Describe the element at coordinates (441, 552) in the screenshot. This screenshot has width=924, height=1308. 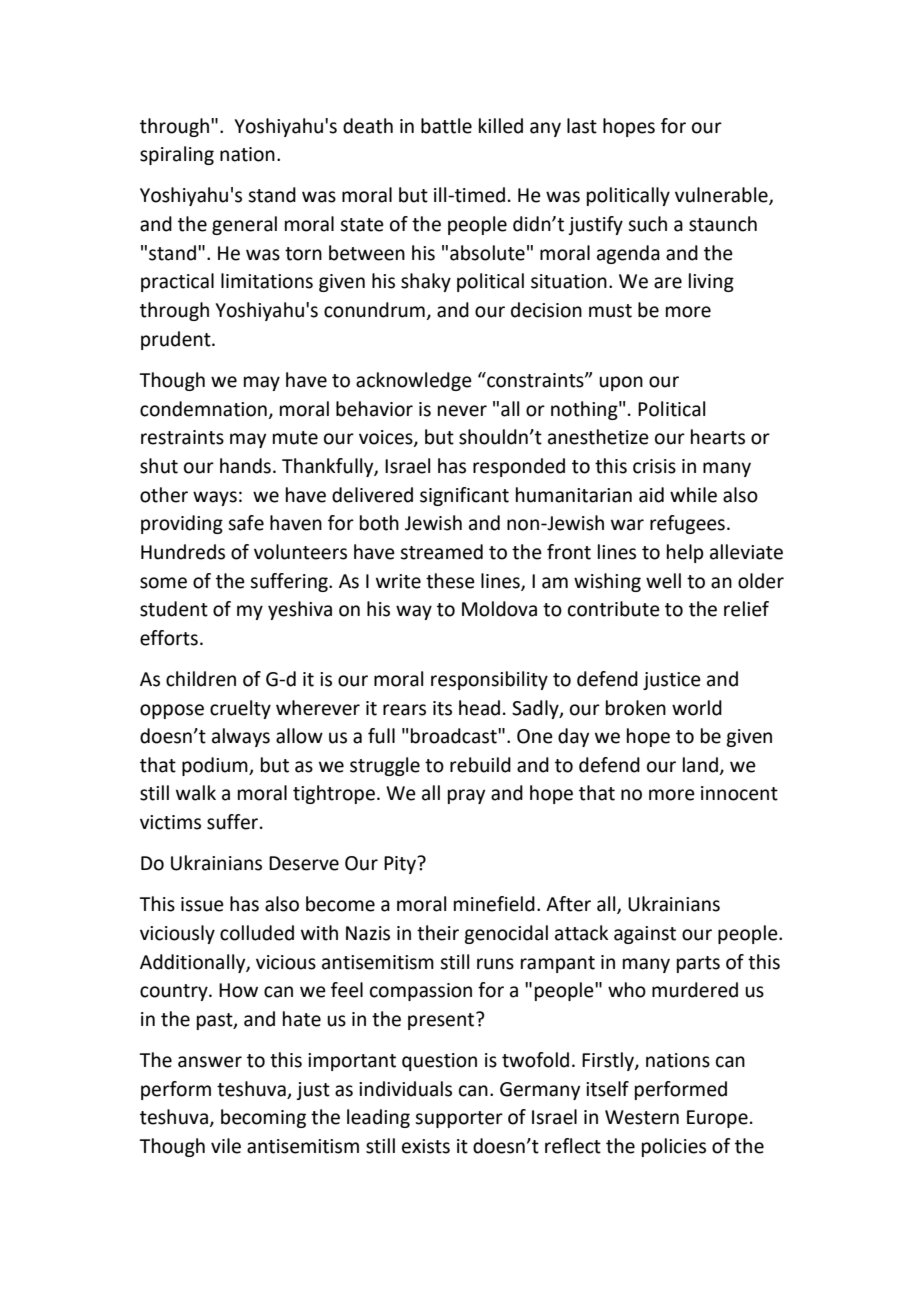
I see `streamed` at that location.
